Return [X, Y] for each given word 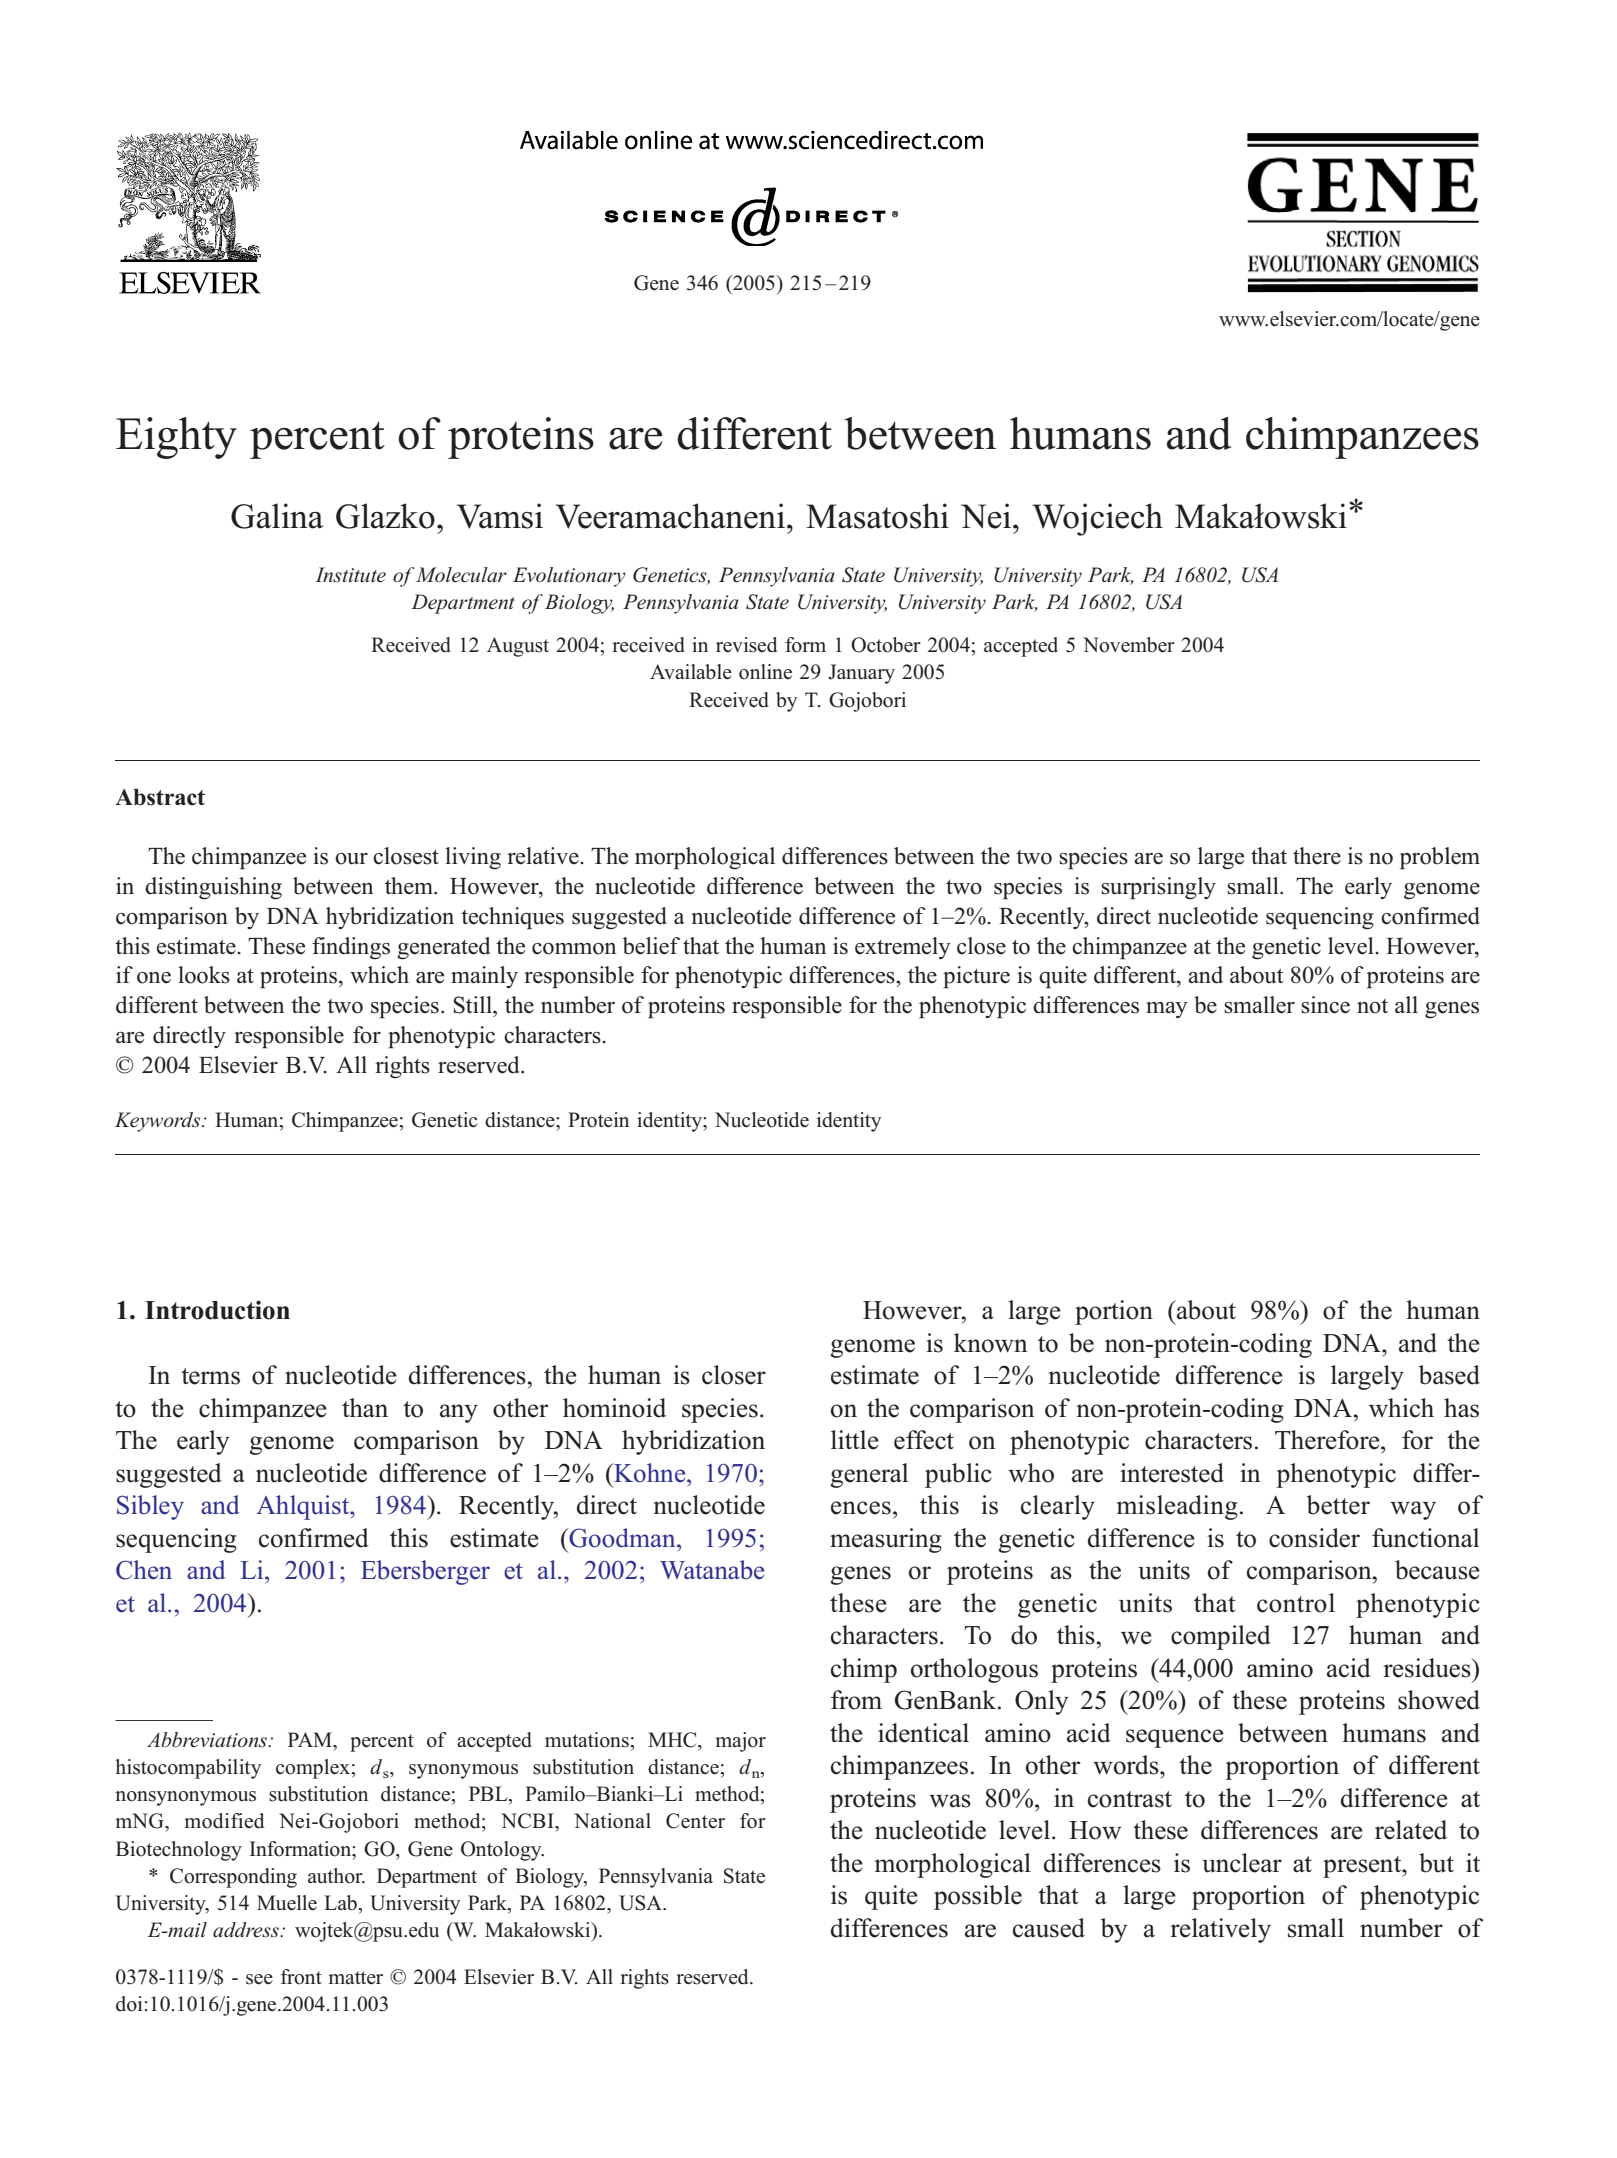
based [1449, 1375]
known [991, 1343]
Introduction [217, 1310]
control [1296, 1603]
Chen [144, 1570]
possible [978, 1897]
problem [1440, 858]
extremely [903, 948]
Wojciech [1097, 519]
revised [746, 645]
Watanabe [712, 1570]
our [351, 859]
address [247, 1930]
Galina [277, 516]
